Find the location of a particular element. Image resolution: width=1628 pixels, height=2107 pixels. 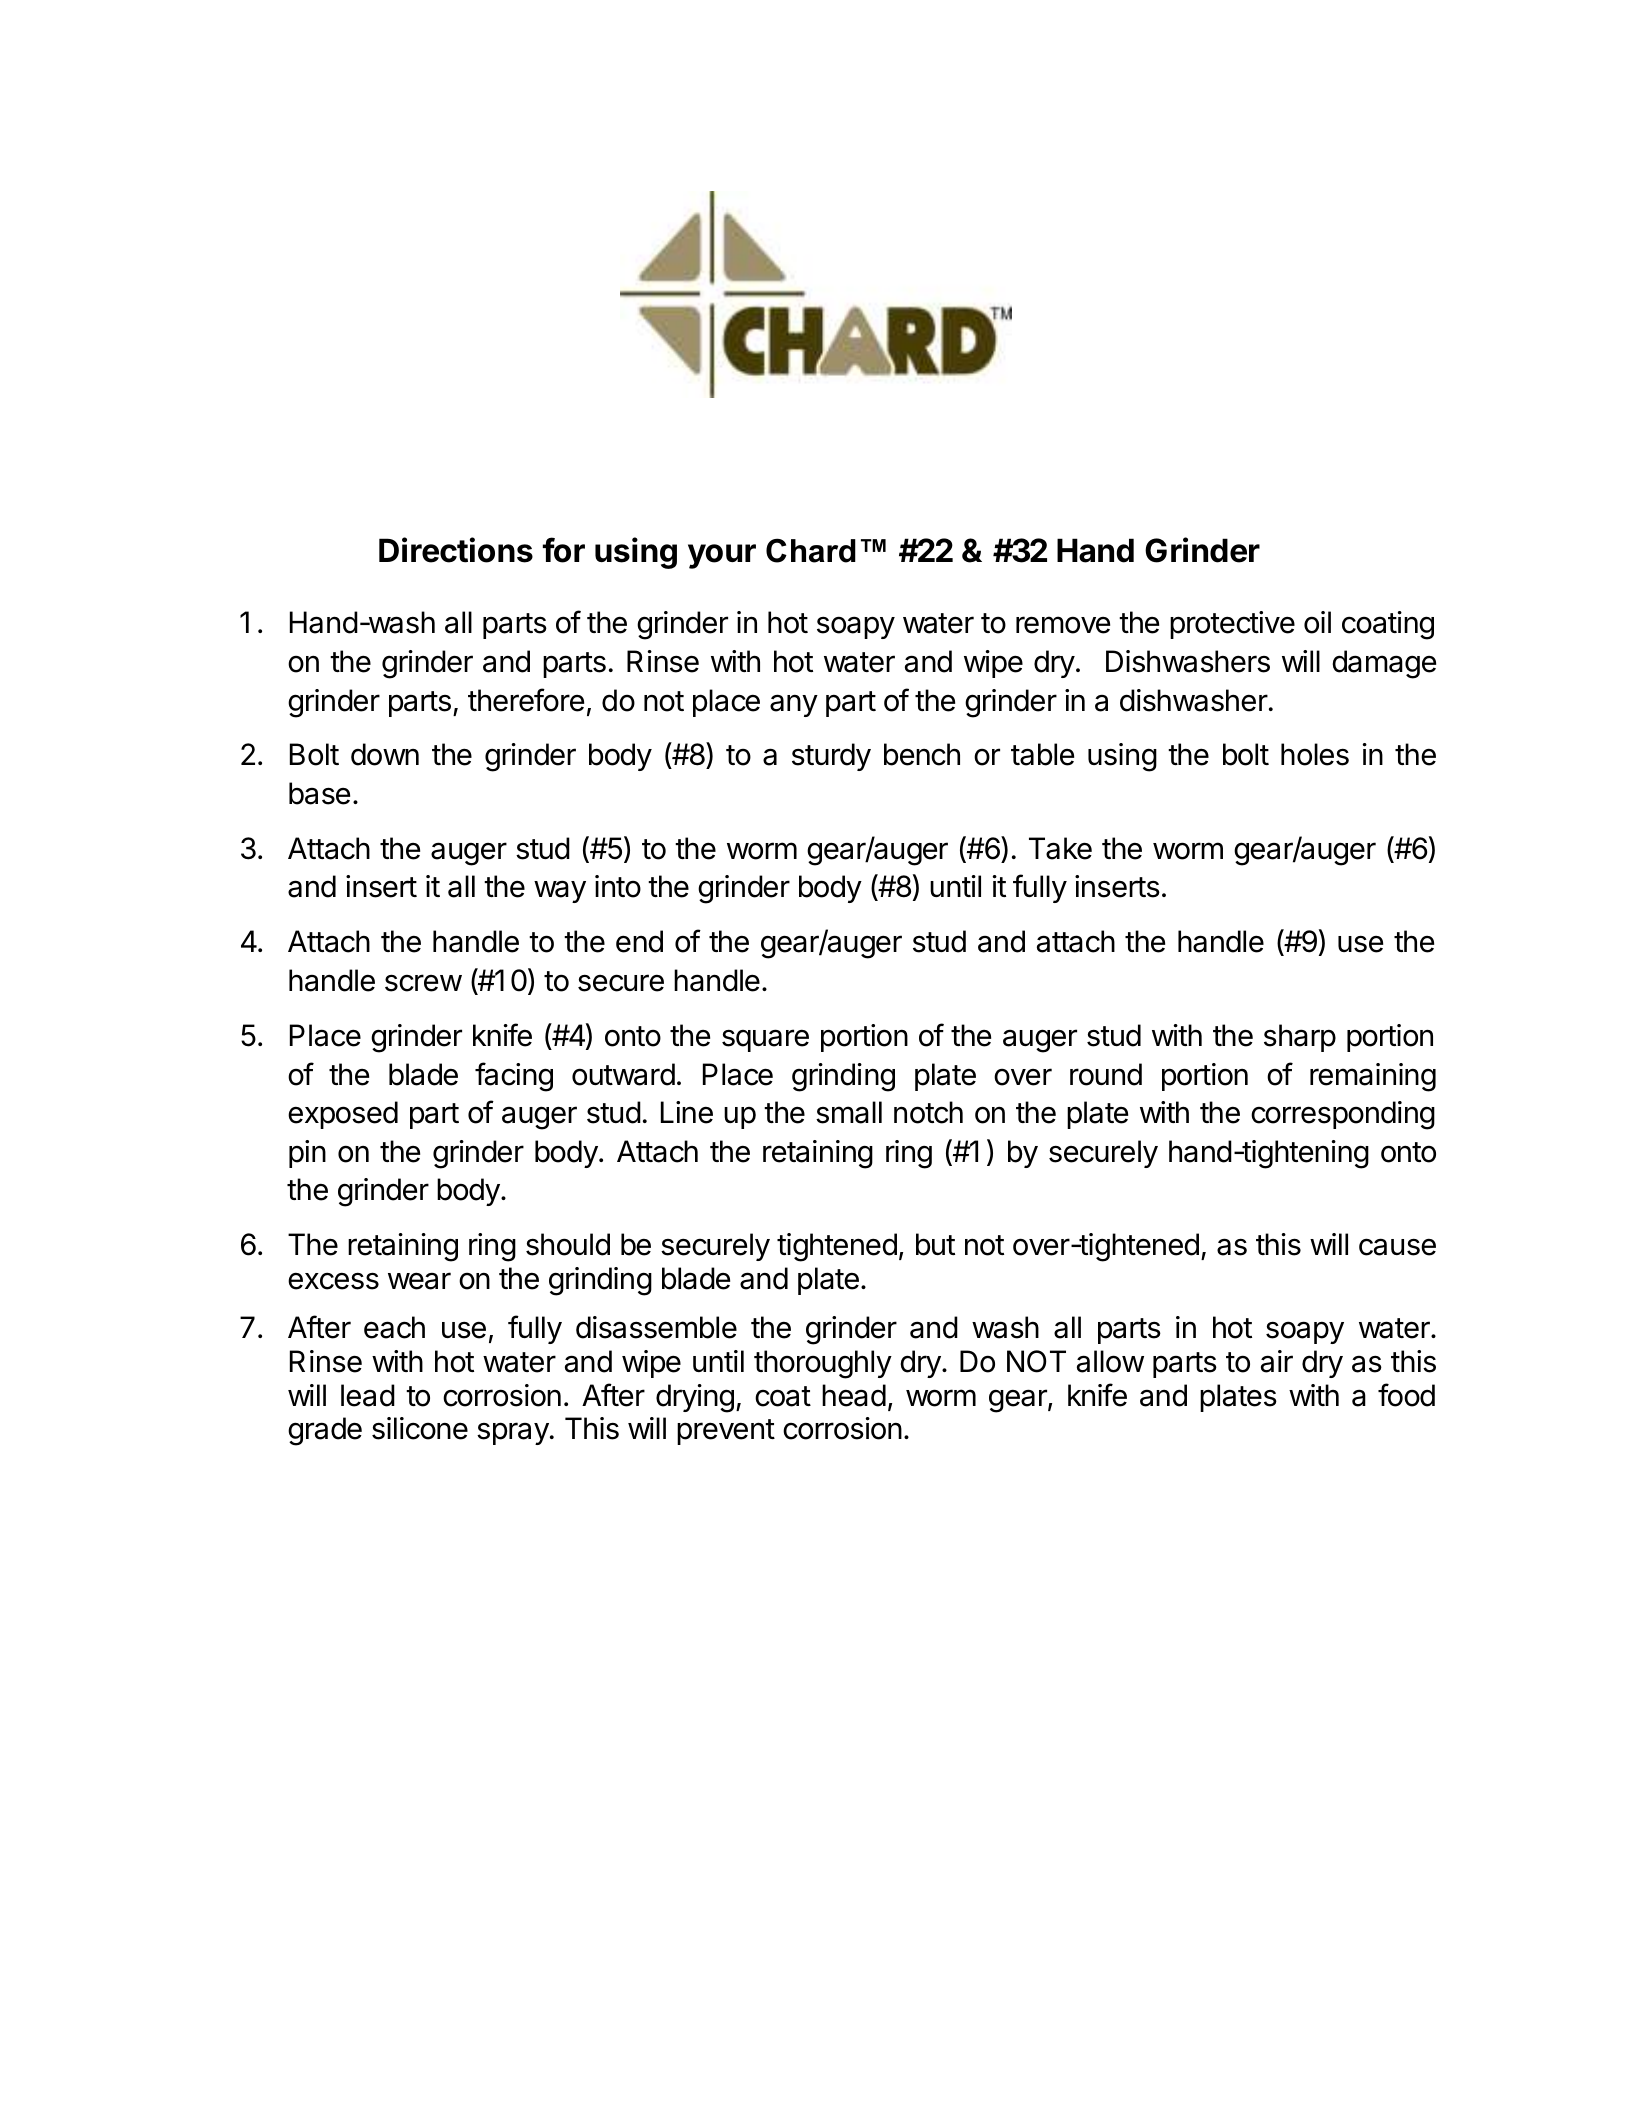

Chard is located at coordinates (811, 550).
